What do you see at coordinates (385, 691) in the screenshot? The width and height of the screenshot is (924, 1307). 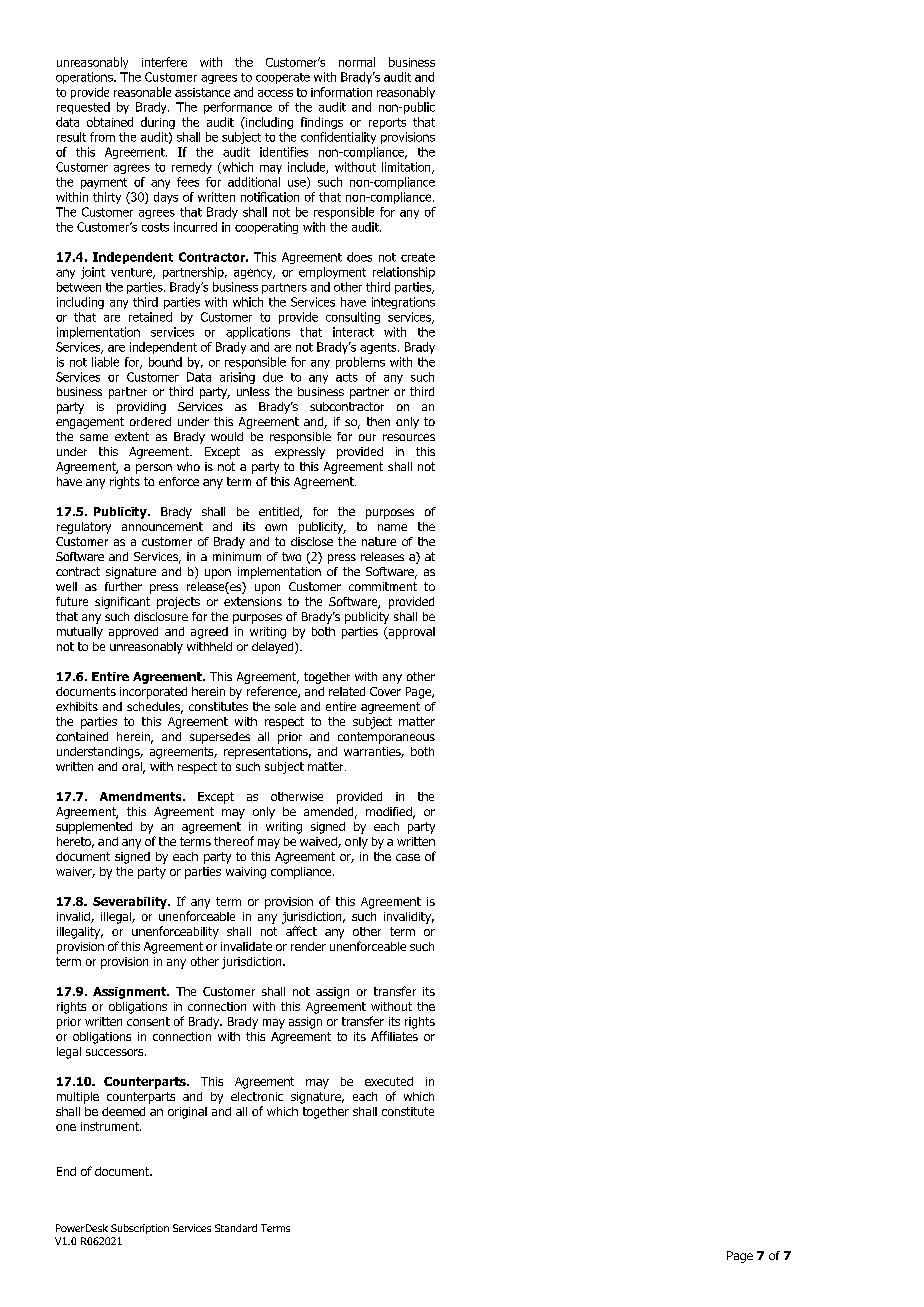 I see `Cover` at bounding box center [385, 691].
